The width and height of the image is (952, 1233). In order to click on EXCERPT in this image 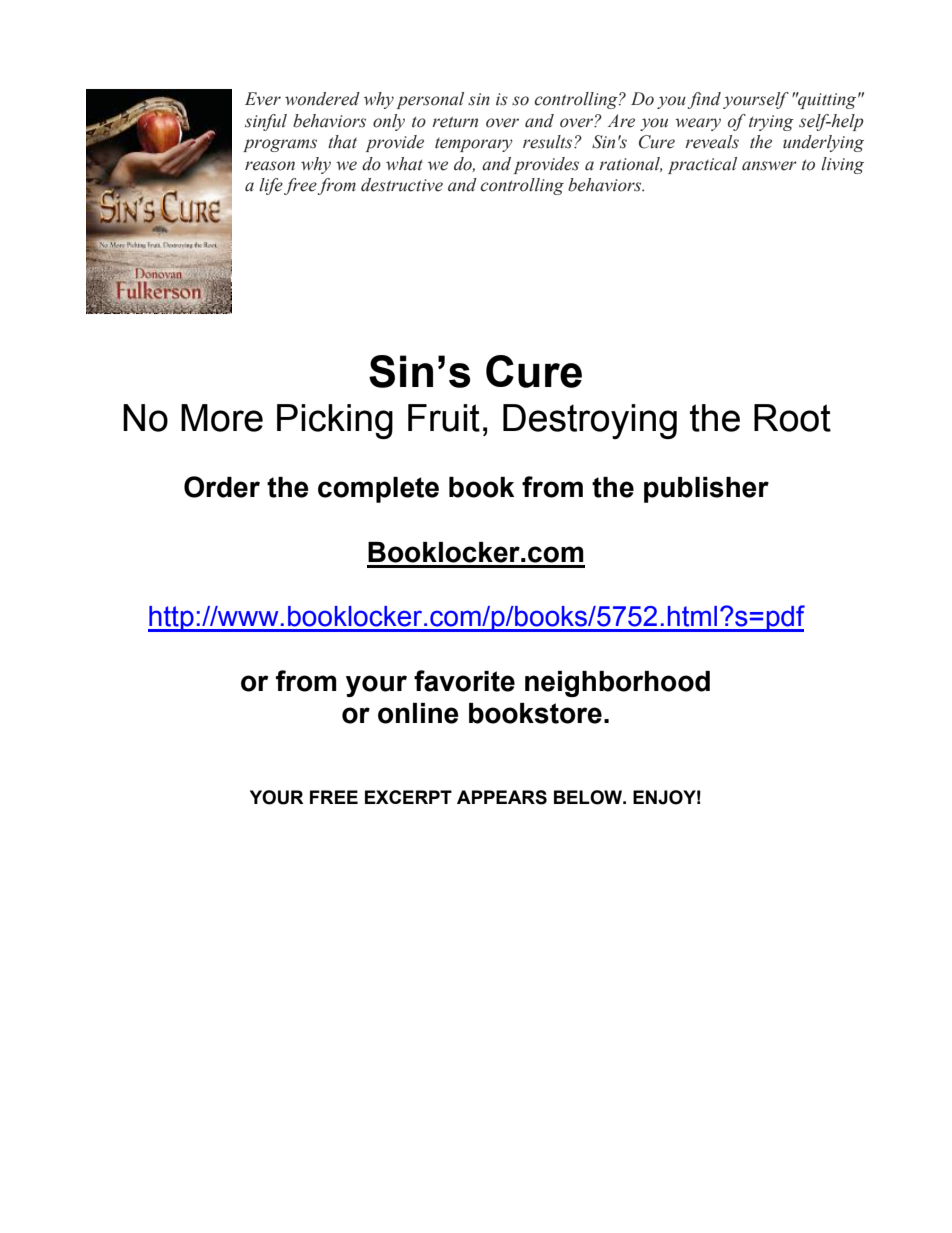, I will do `click(408, 797)`.
